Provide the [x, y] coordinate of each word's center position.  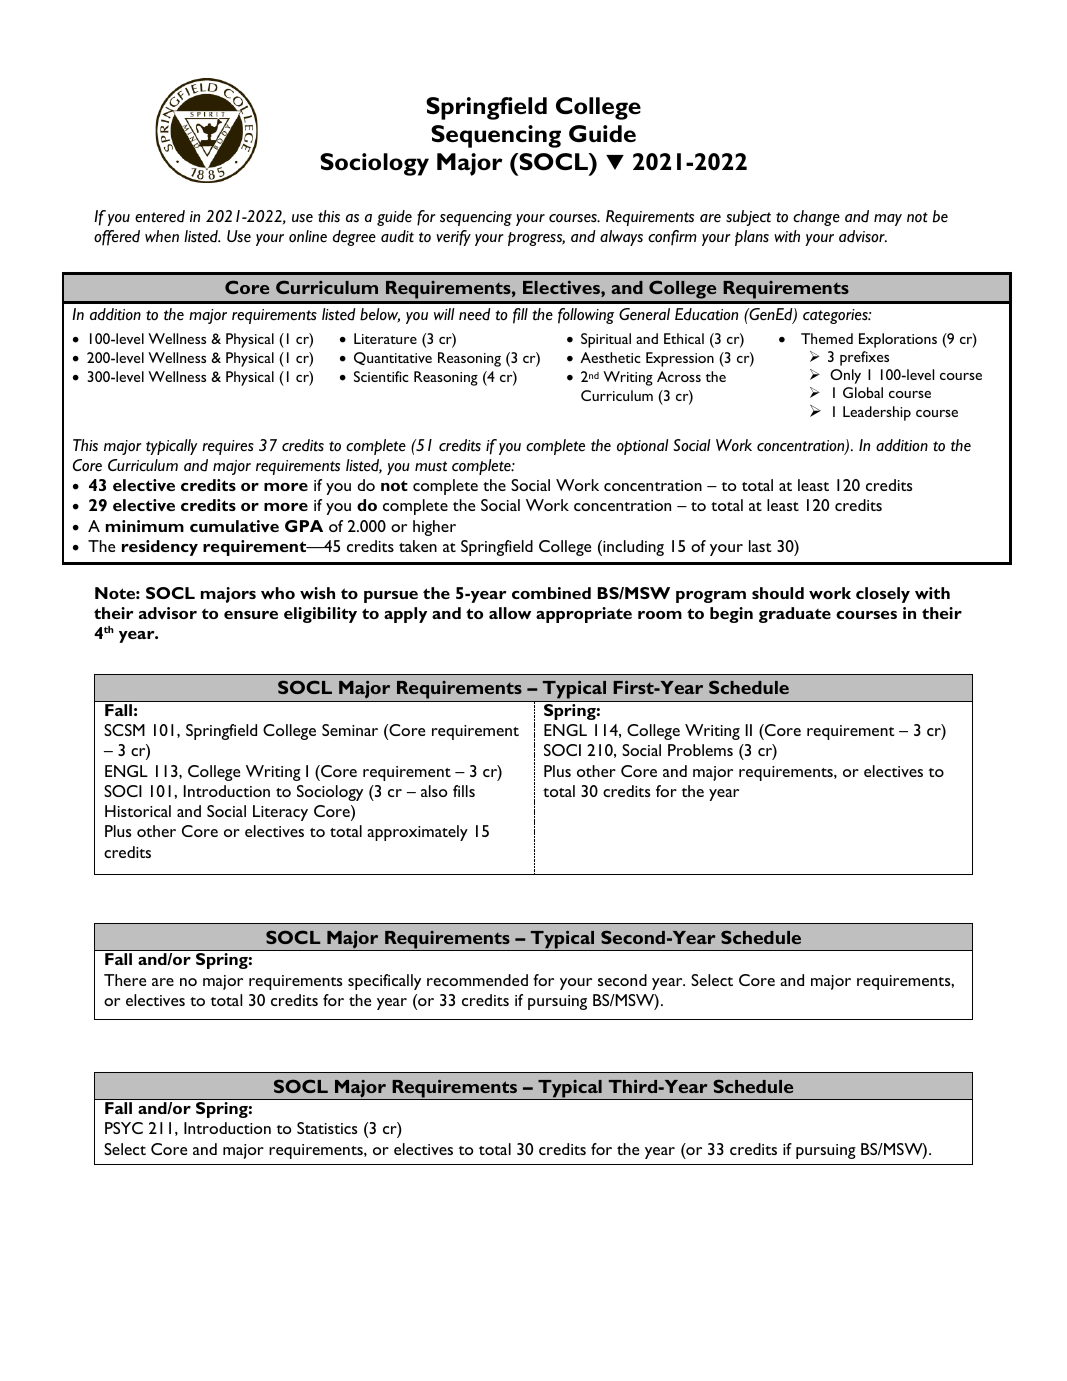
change [816, 218]
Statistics [327, 1128]
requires [228, 447]
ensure [251, 615]
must [431, 466]
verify [453, 238]
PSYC [124, 1128]
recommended [477, 980]
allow [510, 613]
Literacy [280, 813]
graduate [795, 615]
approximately [417, 833]
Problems [700, 750]
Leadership [877, 413]
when [162, 236]
